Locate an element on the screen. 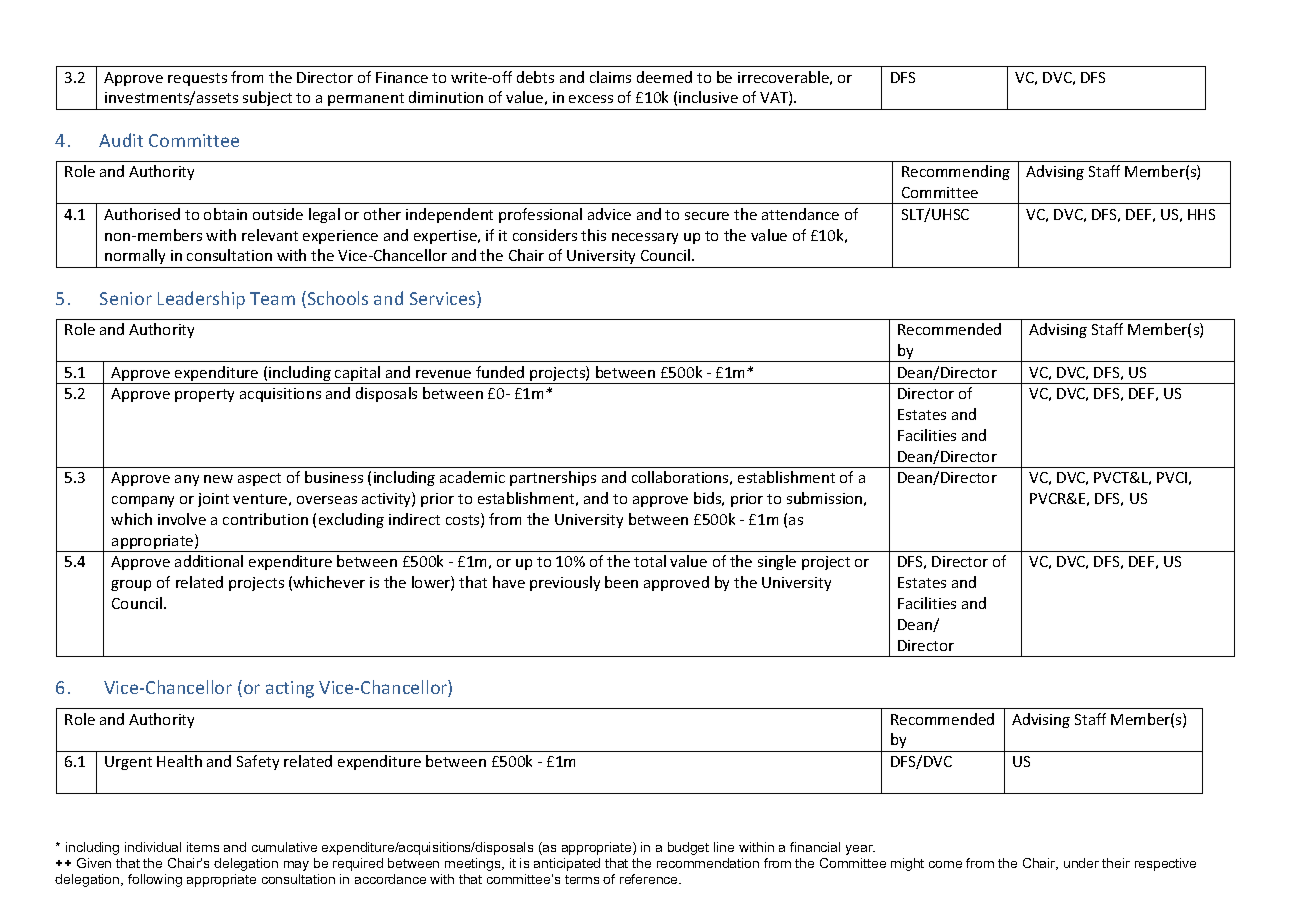 This screenshot has height=924, width=1308. subject is located at coordinates (267, 98).
